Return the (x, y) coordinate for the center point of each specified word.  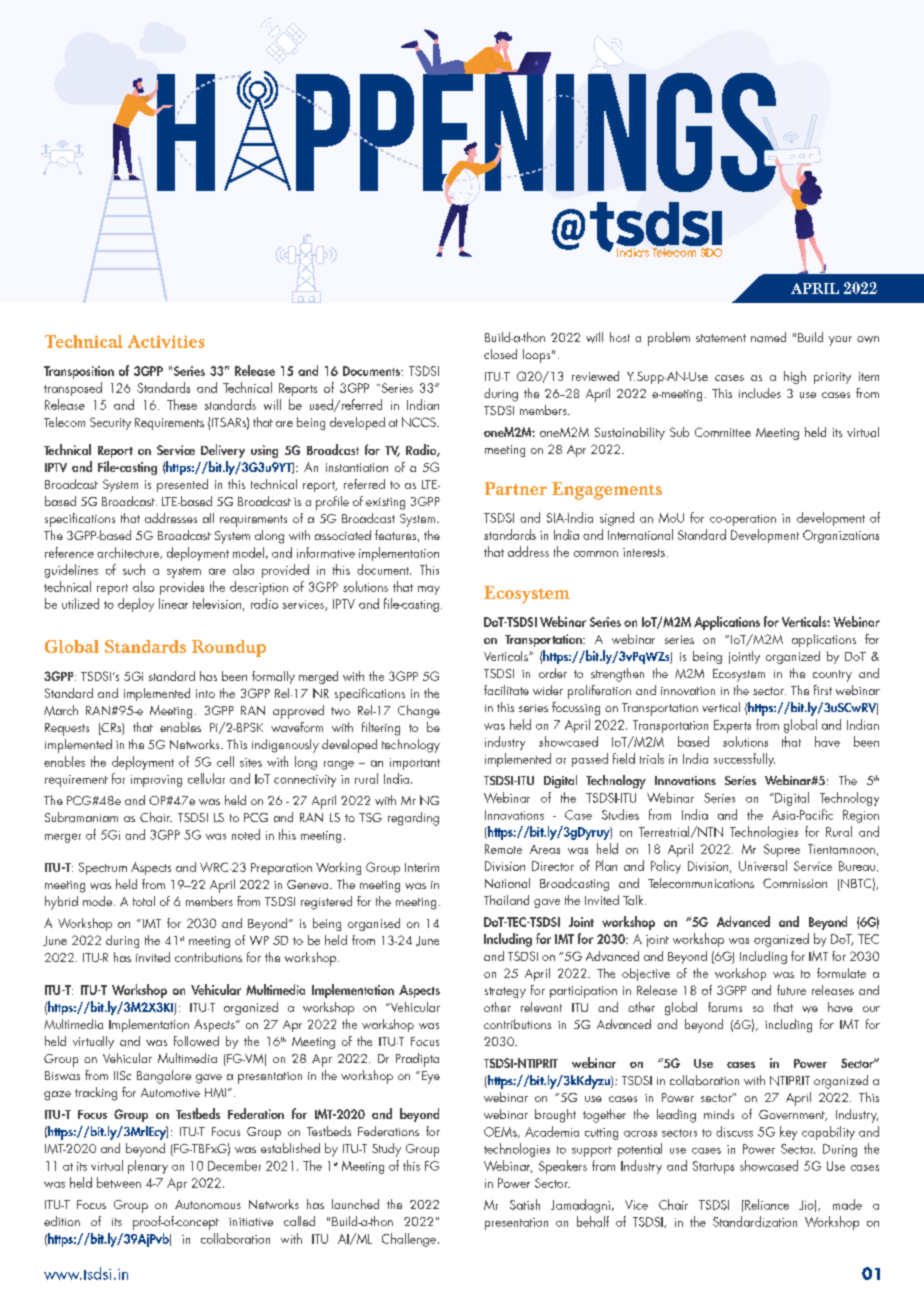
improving (156, 781)
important (415, 764)
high (795, 377)
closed (500, 354)
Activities (166, 341)
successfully (744, 760)
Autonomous (208, 1204)
